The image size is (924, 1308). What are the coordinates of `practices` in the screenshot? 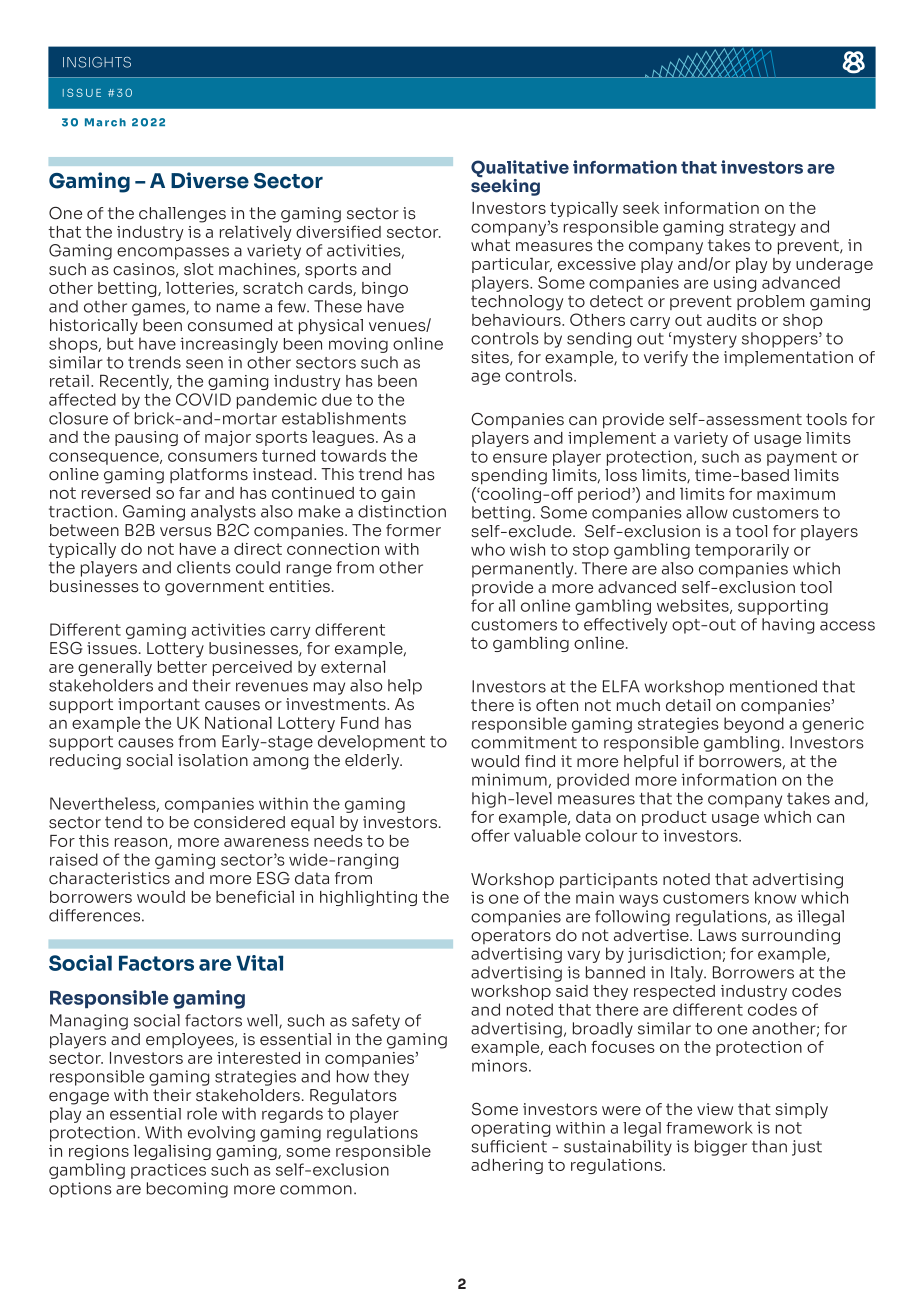 It's located at (168, 1171).
